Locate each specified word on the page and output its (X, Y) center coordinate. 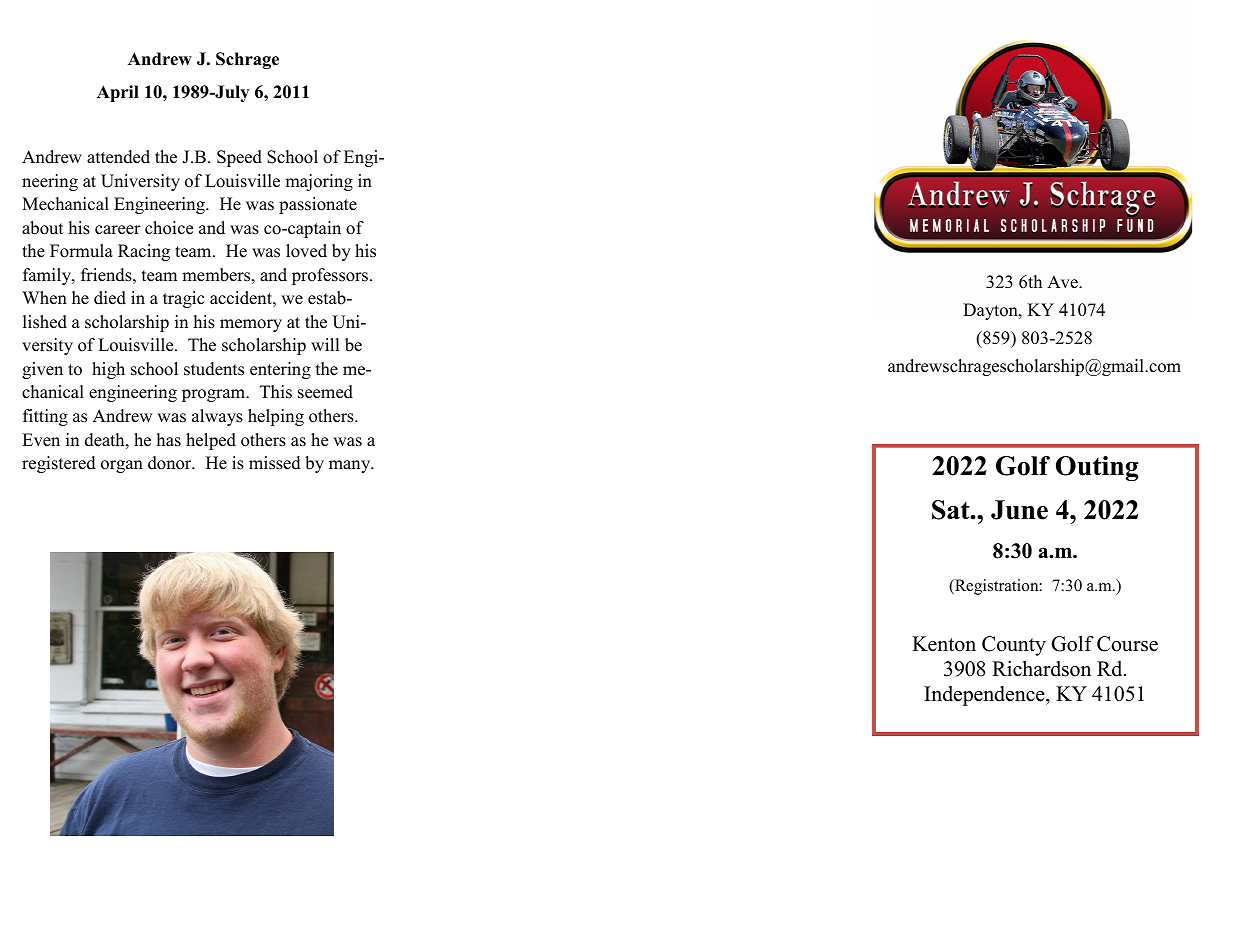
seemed (325, 392)
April (118, 93)
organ (122, 466)
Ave (1063, 282)
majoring (319, 182)
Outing (1097, 468)
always (217, 417)
